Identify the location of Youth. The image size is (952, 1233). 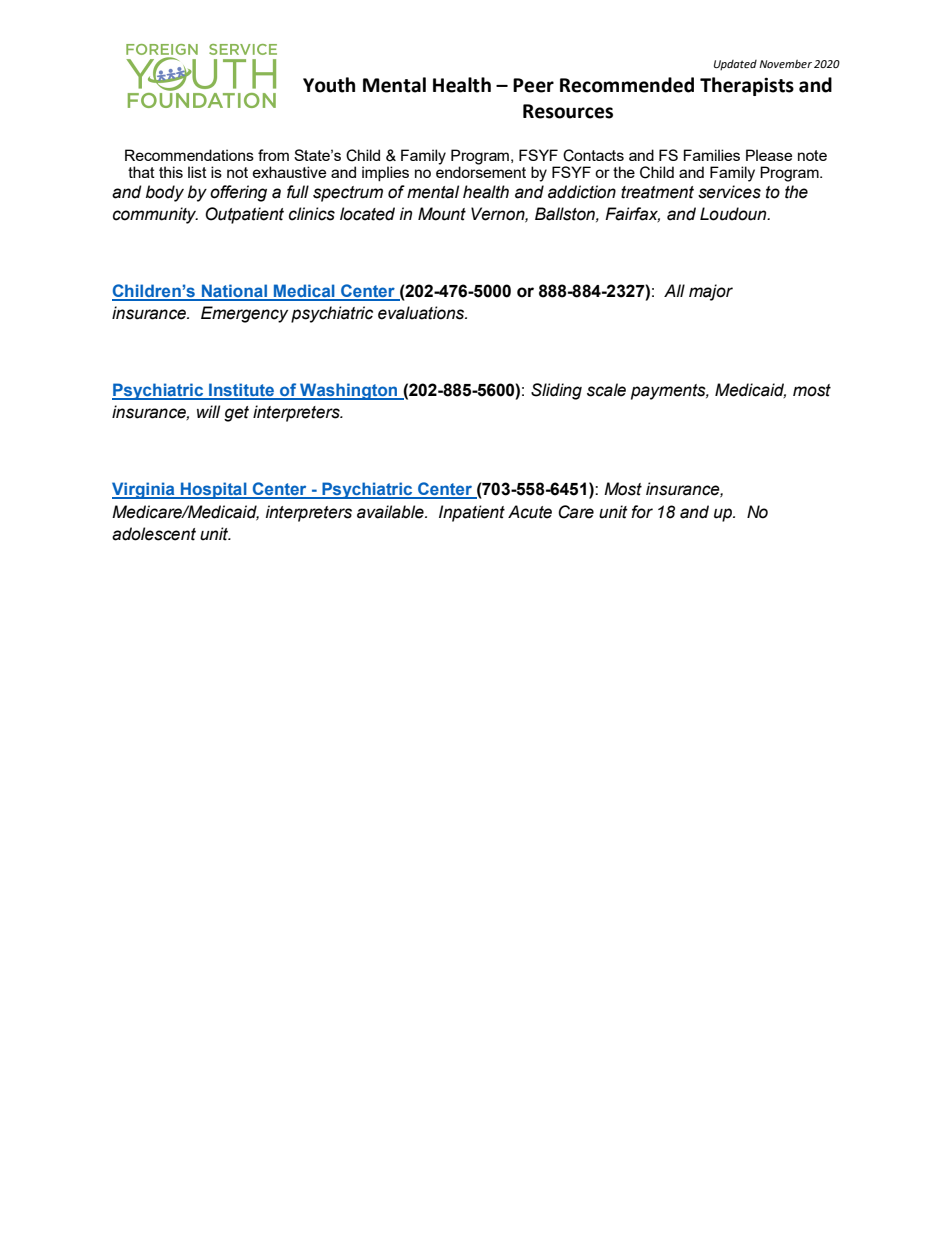
(329, 85).
